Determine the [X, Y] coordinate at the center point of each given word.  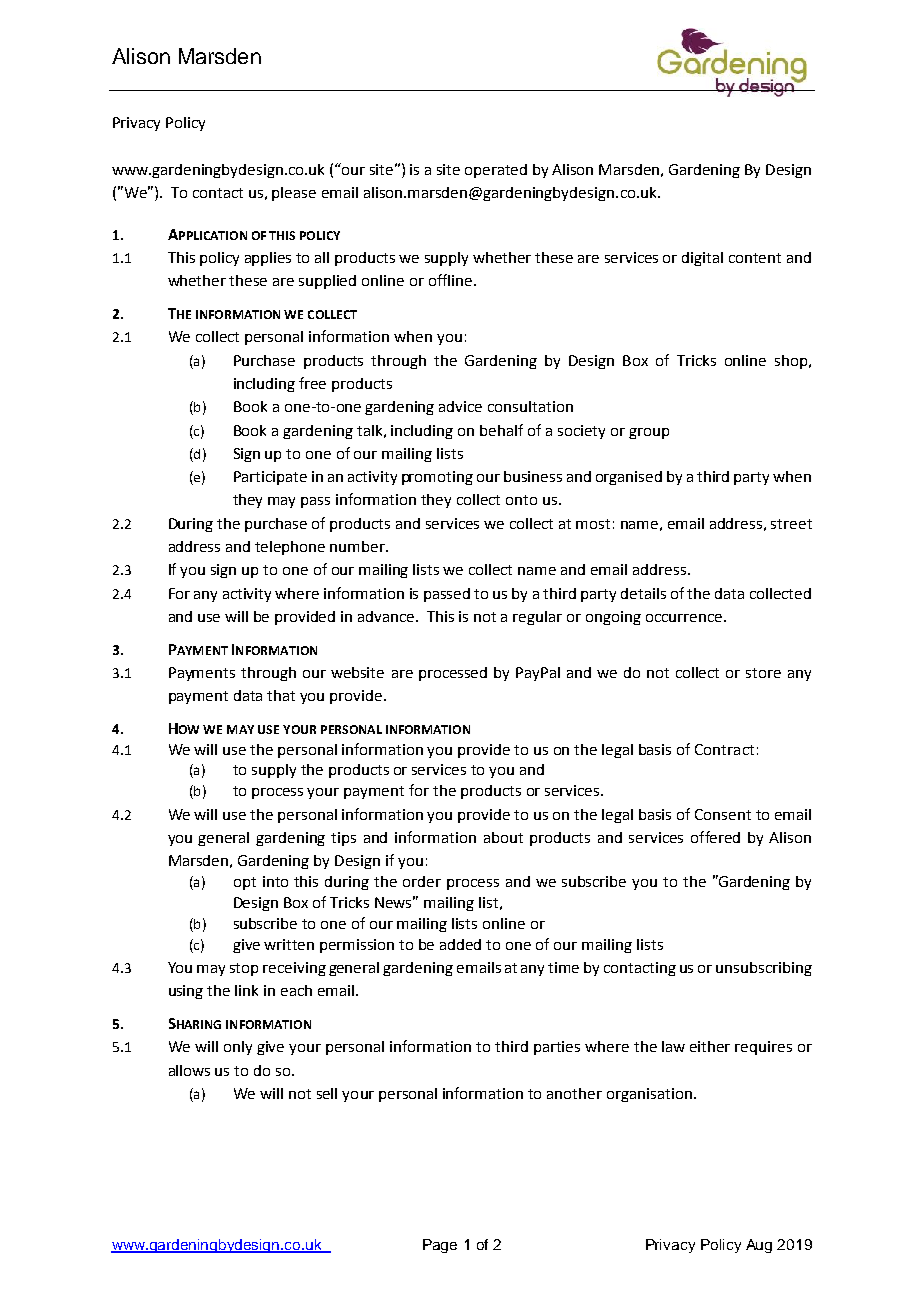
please [294, 194]
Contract [724, 749]
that [281, 695]
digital [702, 259]
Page [440, 1246]
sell [327, 1093]
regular [537, 618]
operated [496, 171]
